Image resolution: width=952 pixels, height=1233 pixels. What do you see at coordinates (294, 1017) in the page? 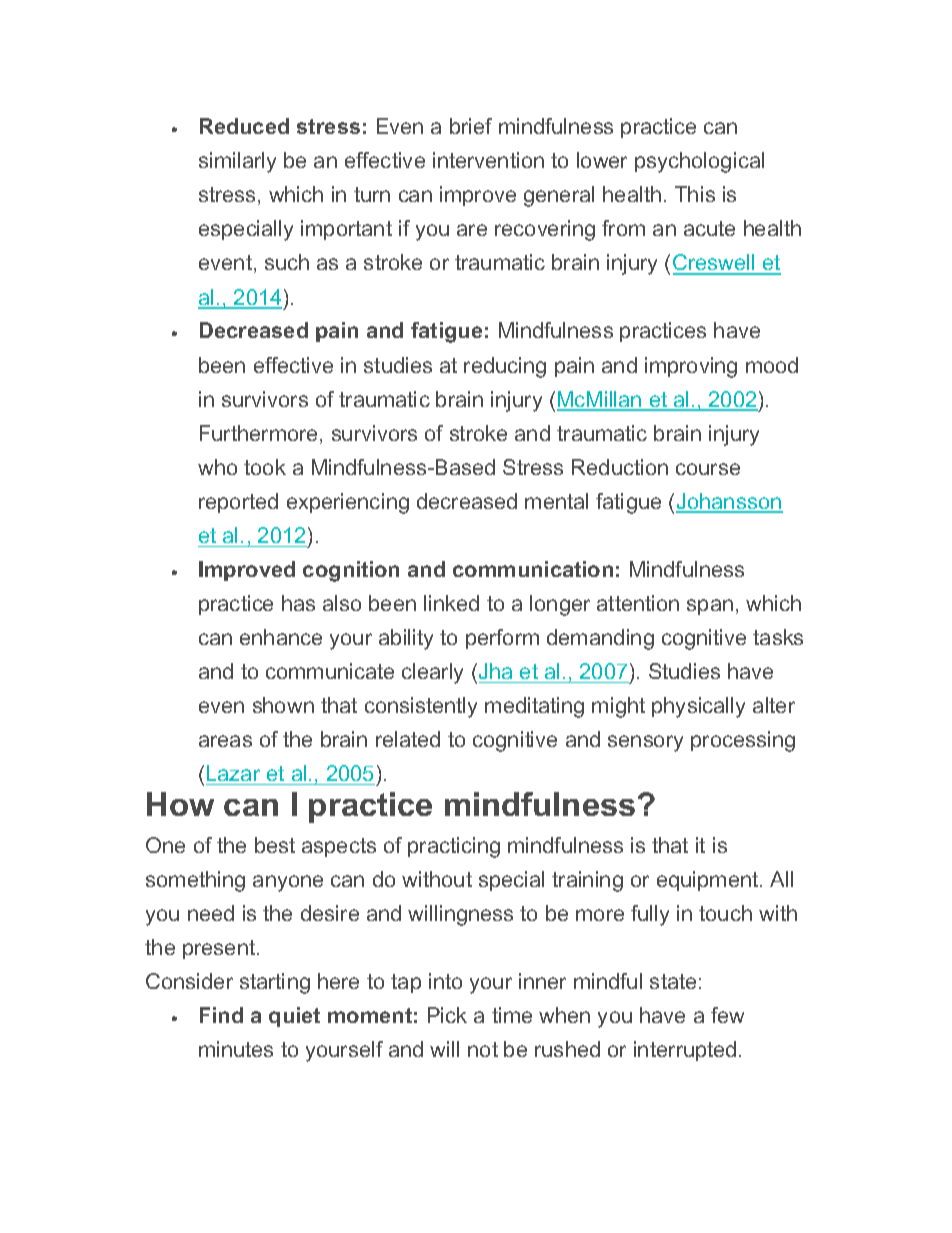
I see `quiet` at bounding box center [294, 1017].
